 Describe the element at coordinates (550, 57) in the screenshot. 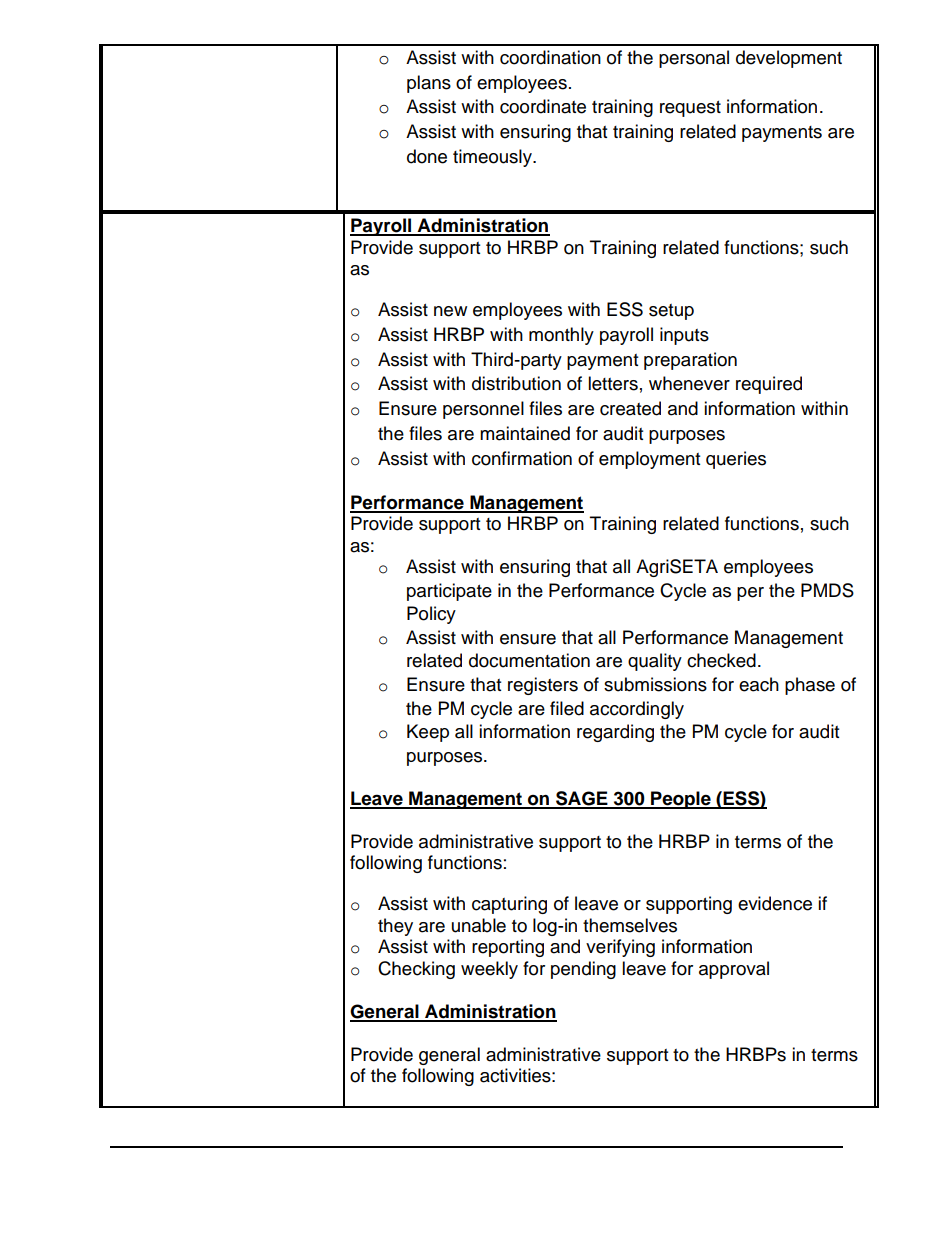

I see `coordination` at that location.
